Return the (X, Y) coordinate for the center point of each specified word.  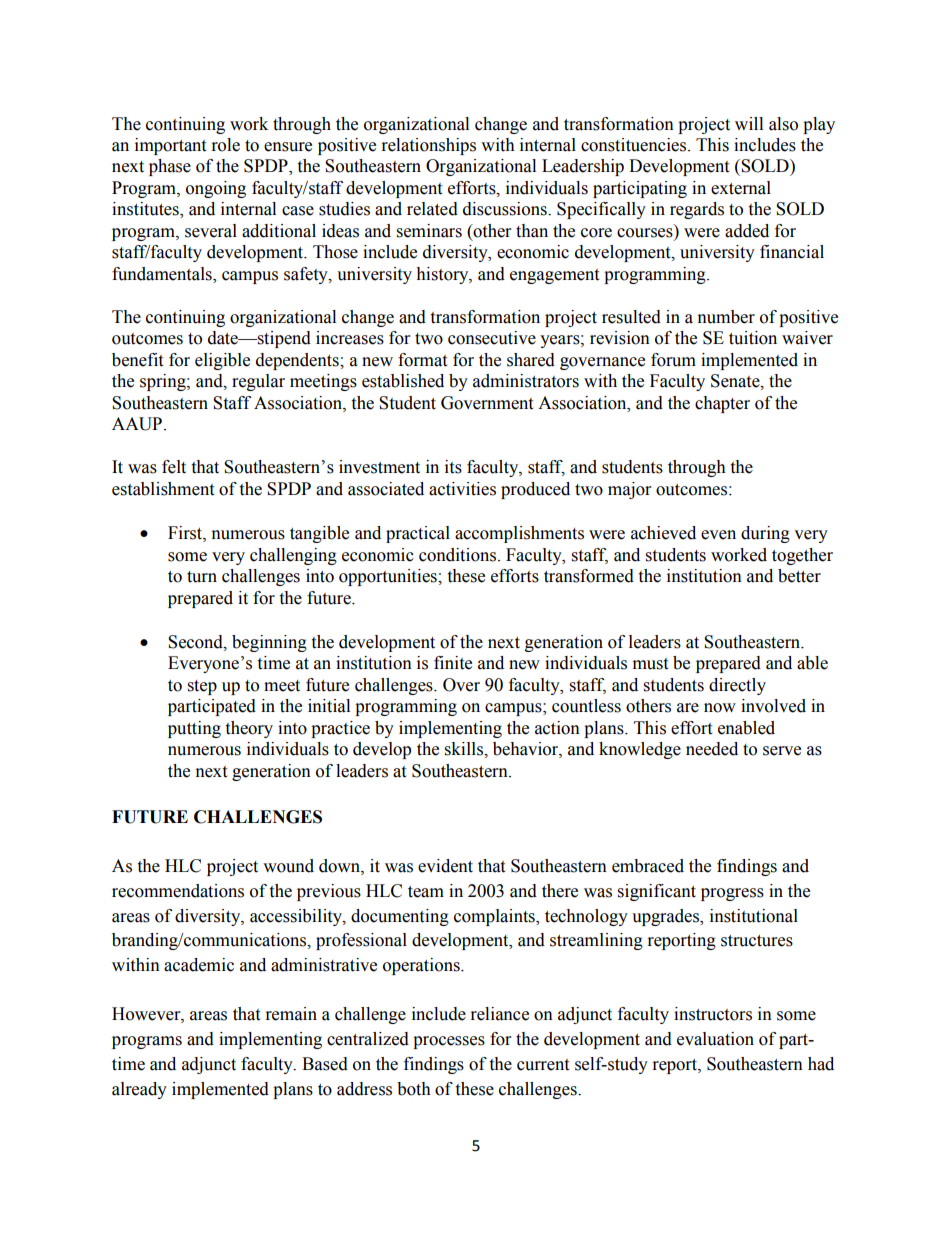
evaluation (715, 1039)
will (749, 123)
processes (449, 1042)
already (139, 1090)
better (799, 576)
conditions (459, 555)
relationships (429, 146)
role (226, 145)
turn (202, 577)
